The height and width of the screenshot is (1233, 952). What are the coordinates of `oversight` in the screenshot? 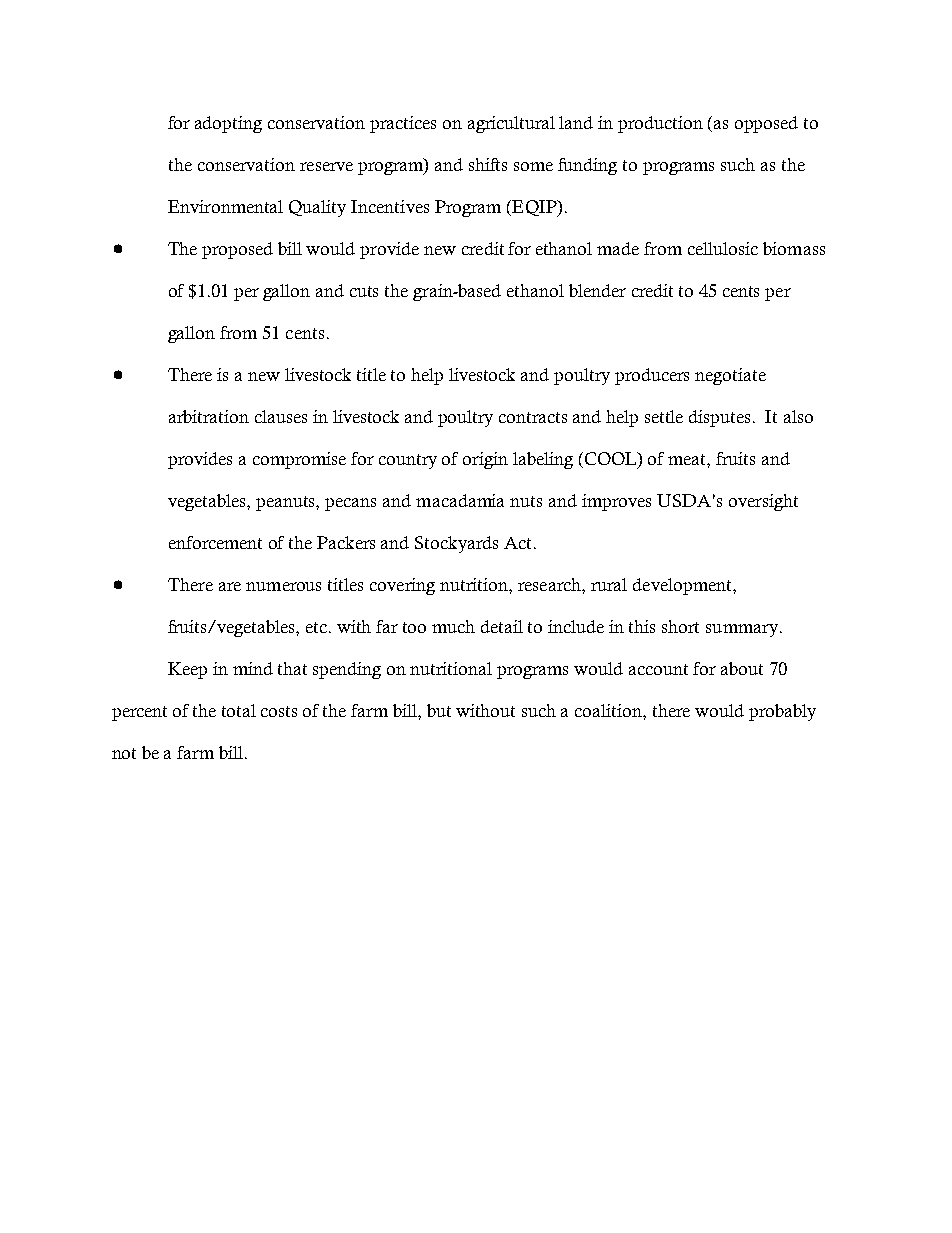 It's located at (763, 502).
